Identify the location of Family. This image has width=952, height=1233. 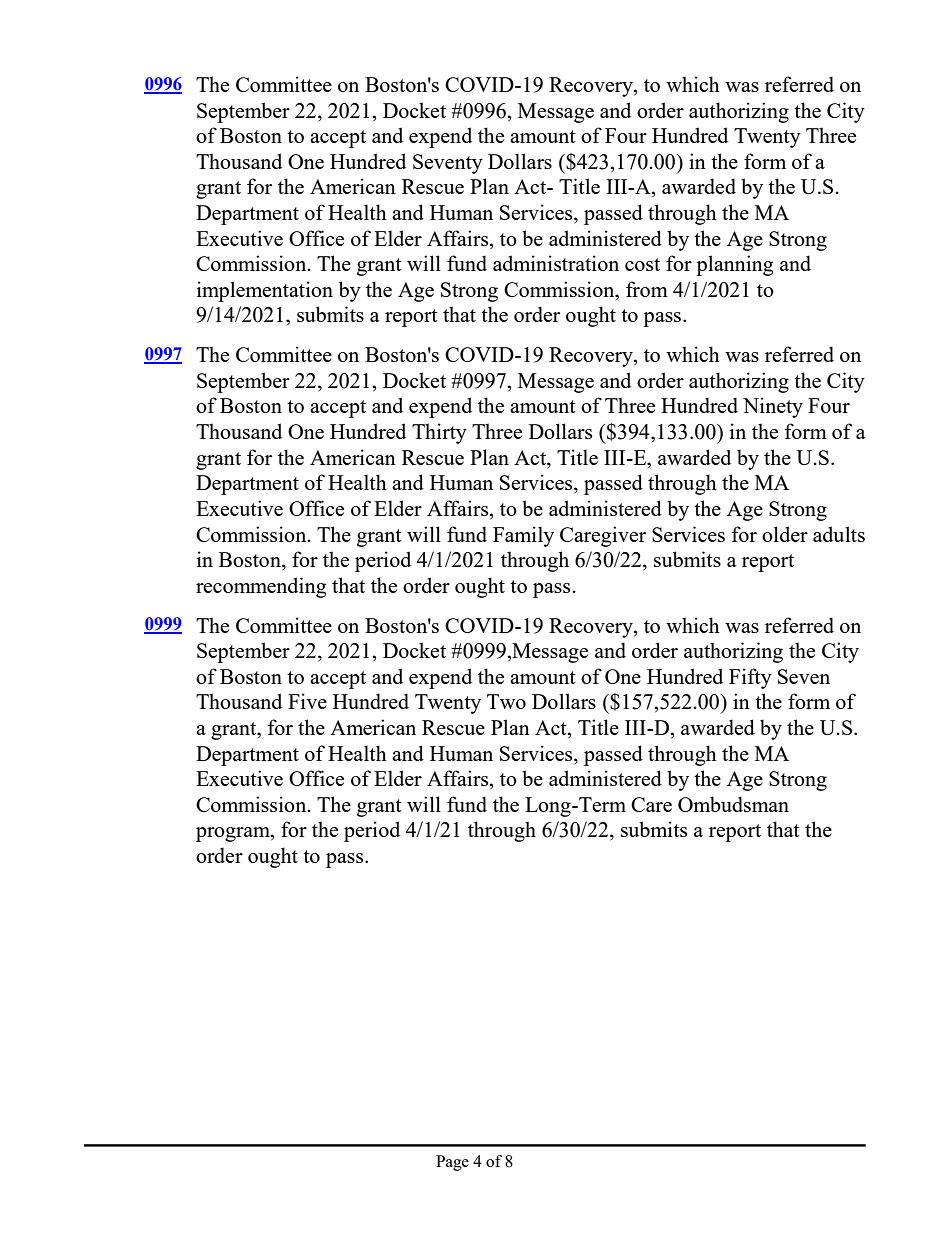
(523, 536).
